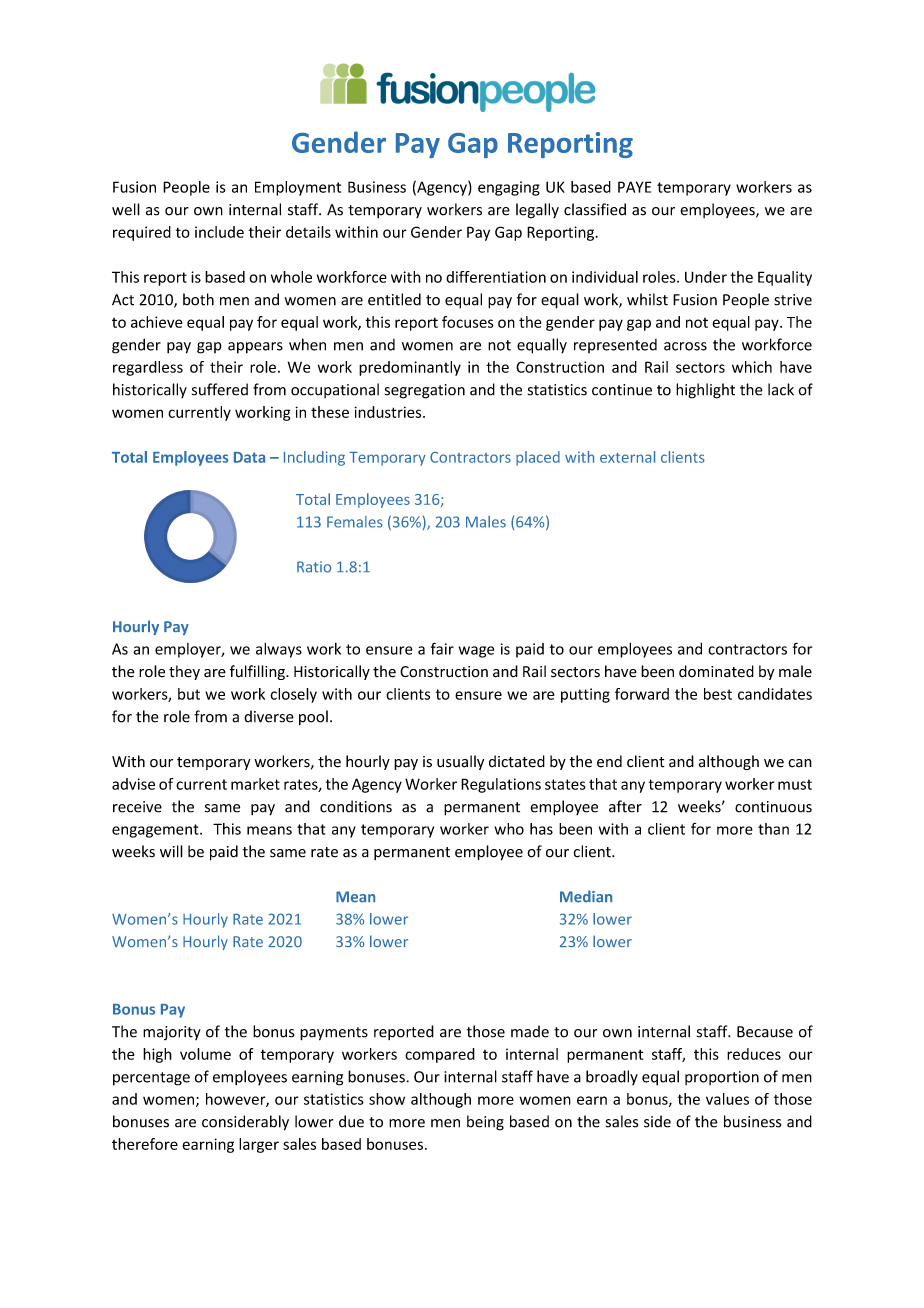 The height and width of the document is (1308, 924). Describe the element at coordinates (727, 1099) in the document. I see `values` at that location.
